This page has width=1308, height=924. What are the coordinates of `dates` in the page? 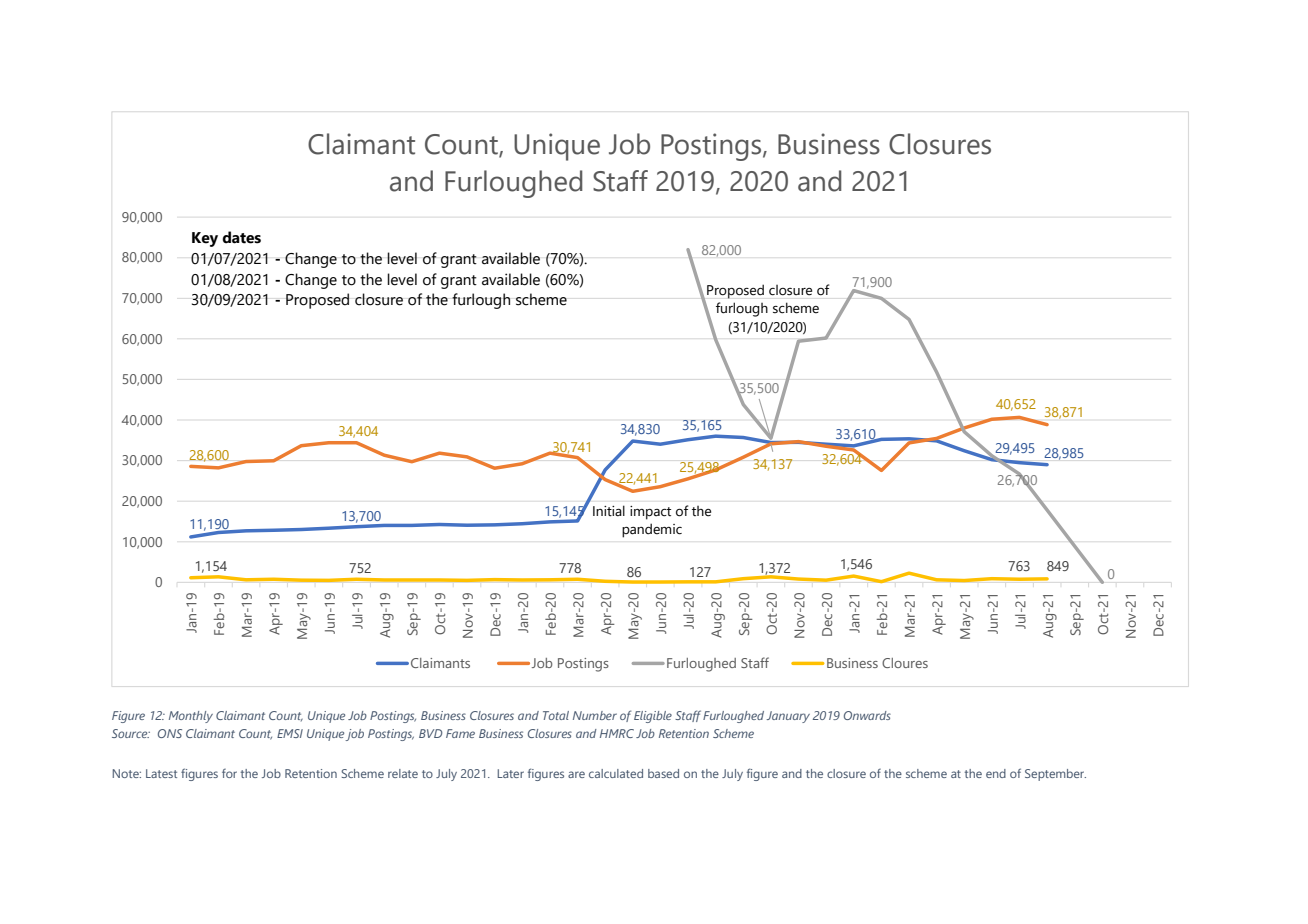 It's located at (241, 237).
